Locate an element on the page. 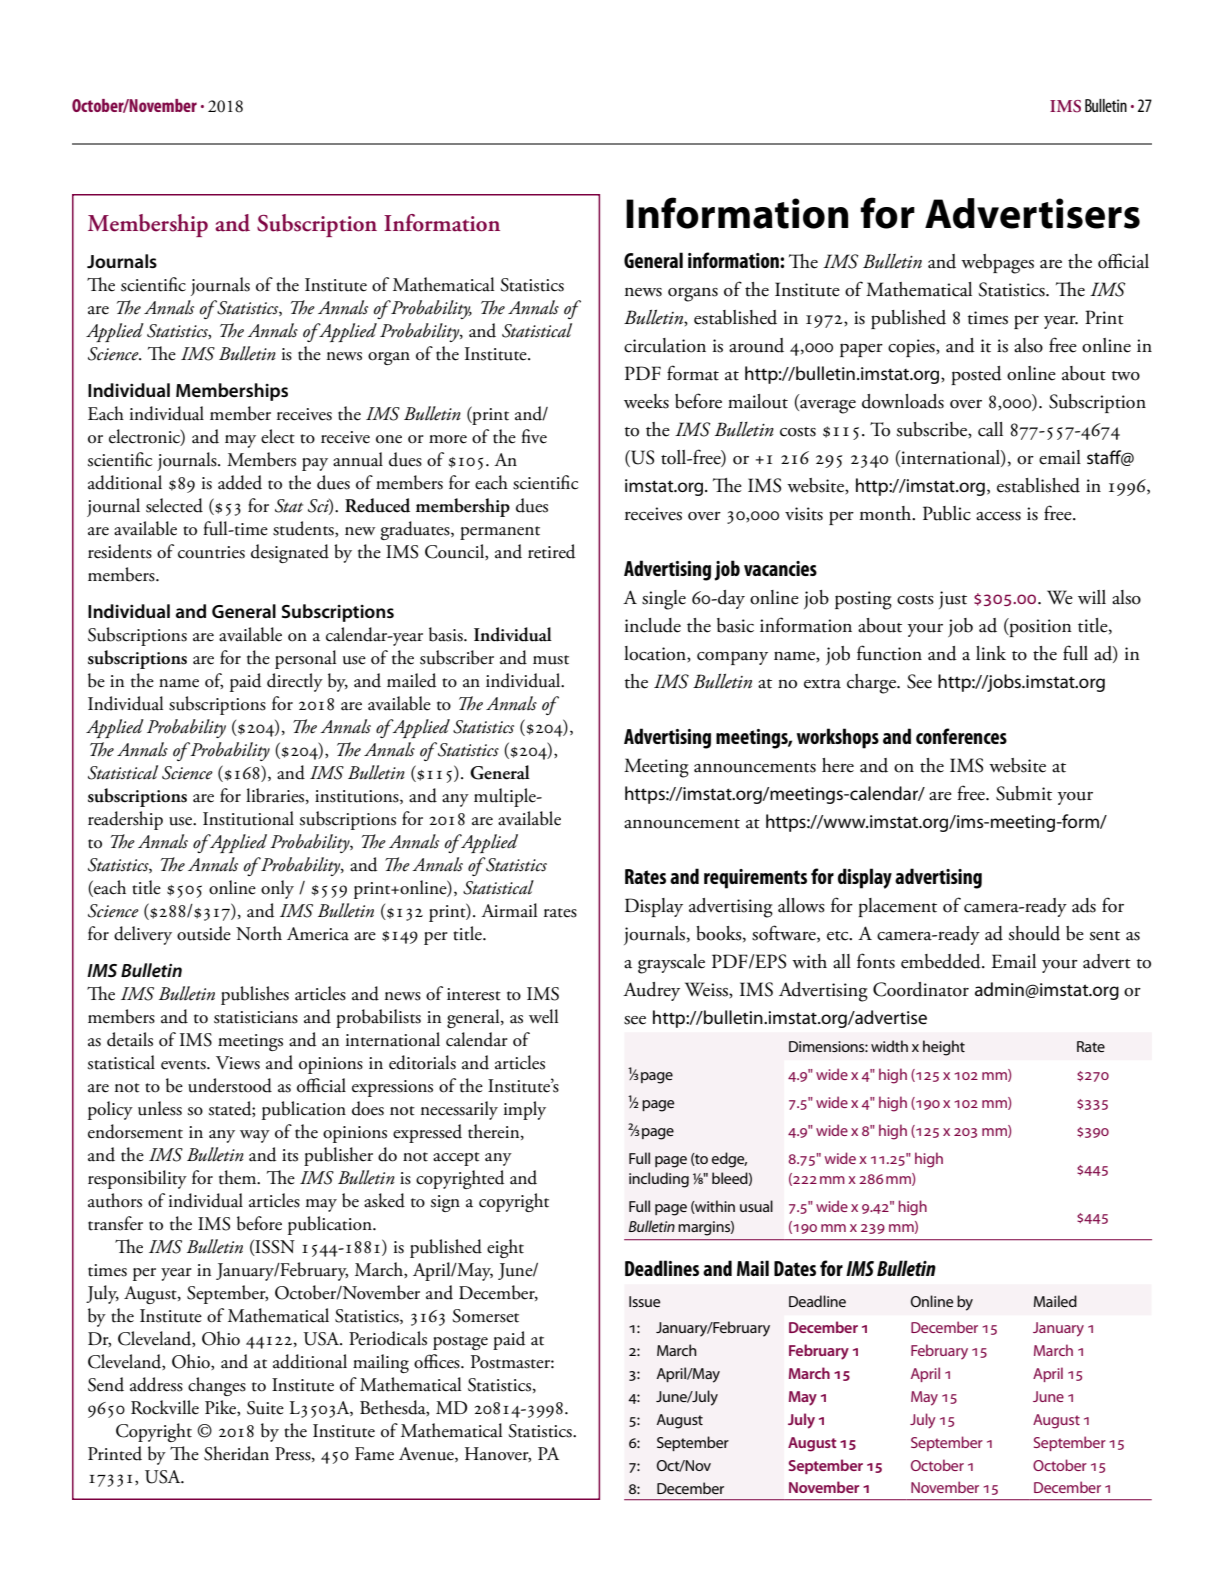  width is located at coordinates (889, 1046).
